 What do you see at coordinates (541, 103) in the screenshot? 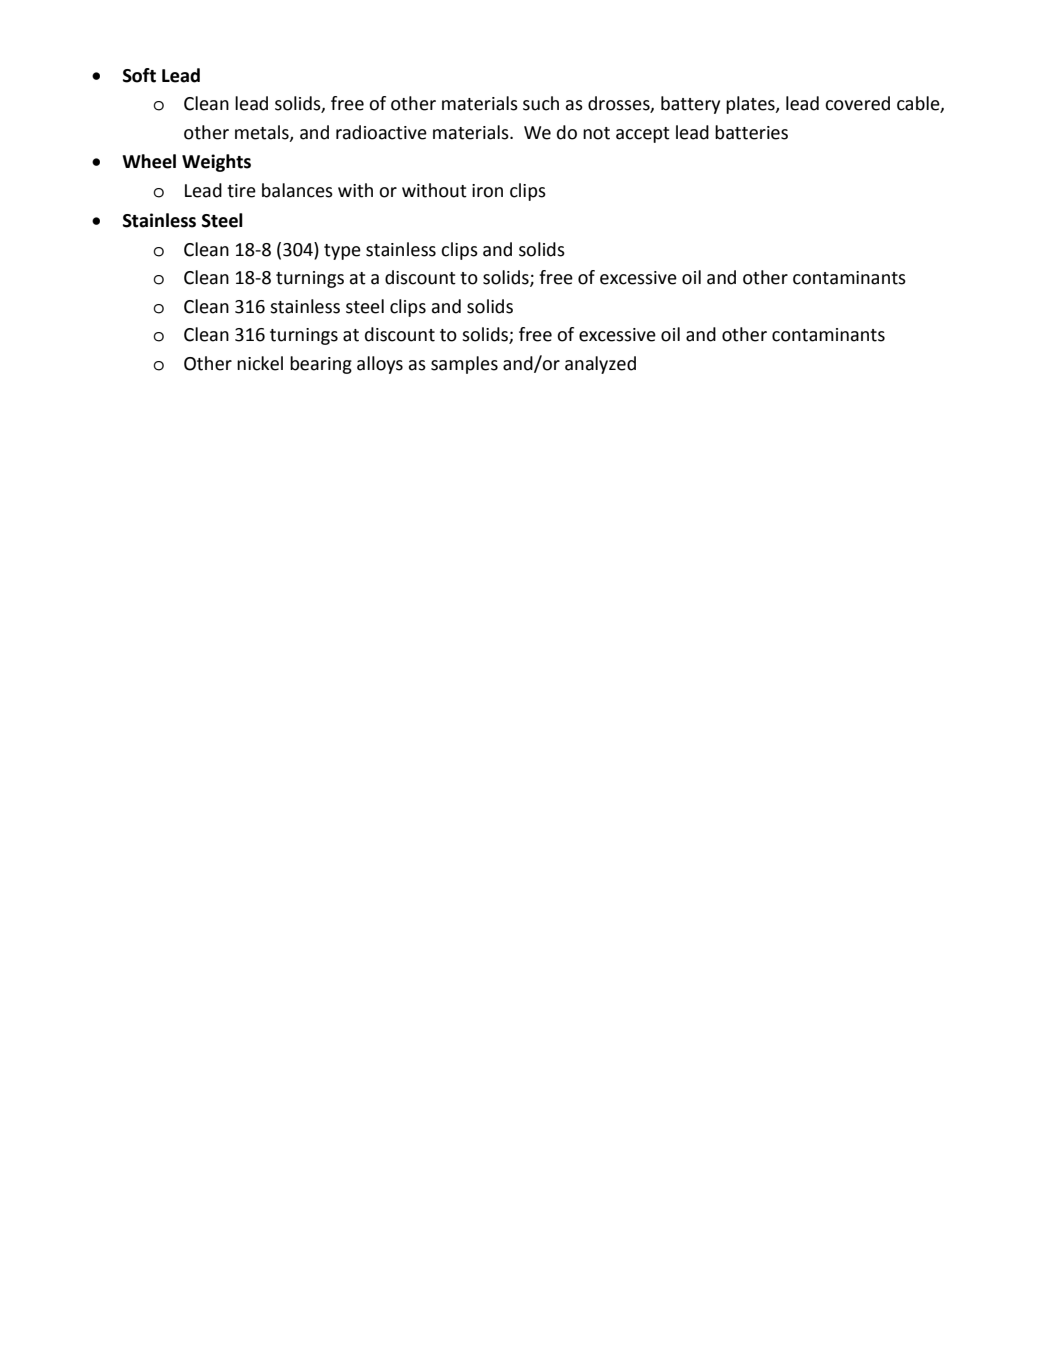
I see `such` at bounding box center [541, 103].
